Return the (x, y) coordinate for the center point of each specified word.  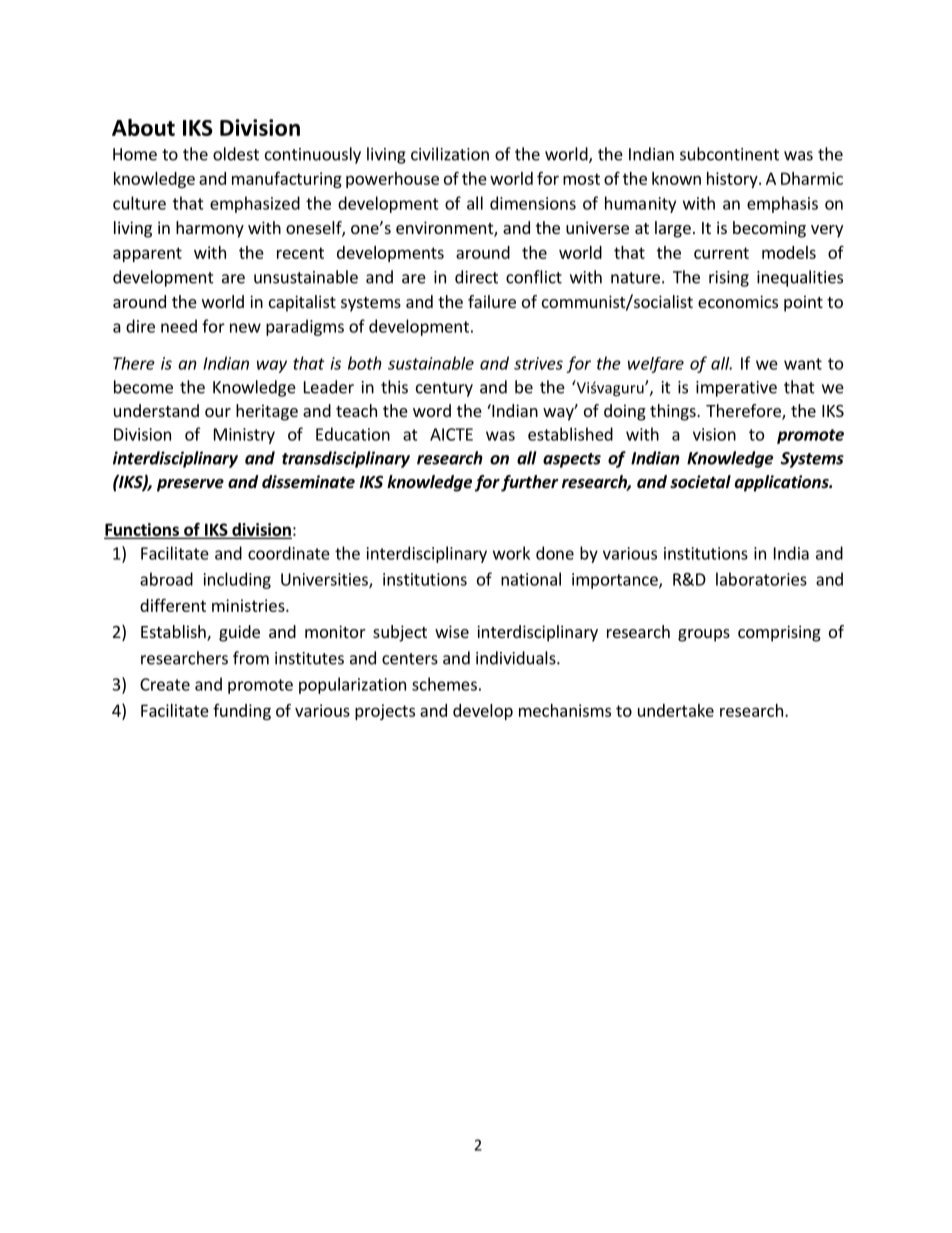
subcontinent (729, 154)
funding (242, 712)
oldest (236, 154)
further (529, 483)
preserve (190, 485)
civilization (450, 154)
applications (783, 483)
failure (492, 301)
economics (738, 301)
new (245, 328)
